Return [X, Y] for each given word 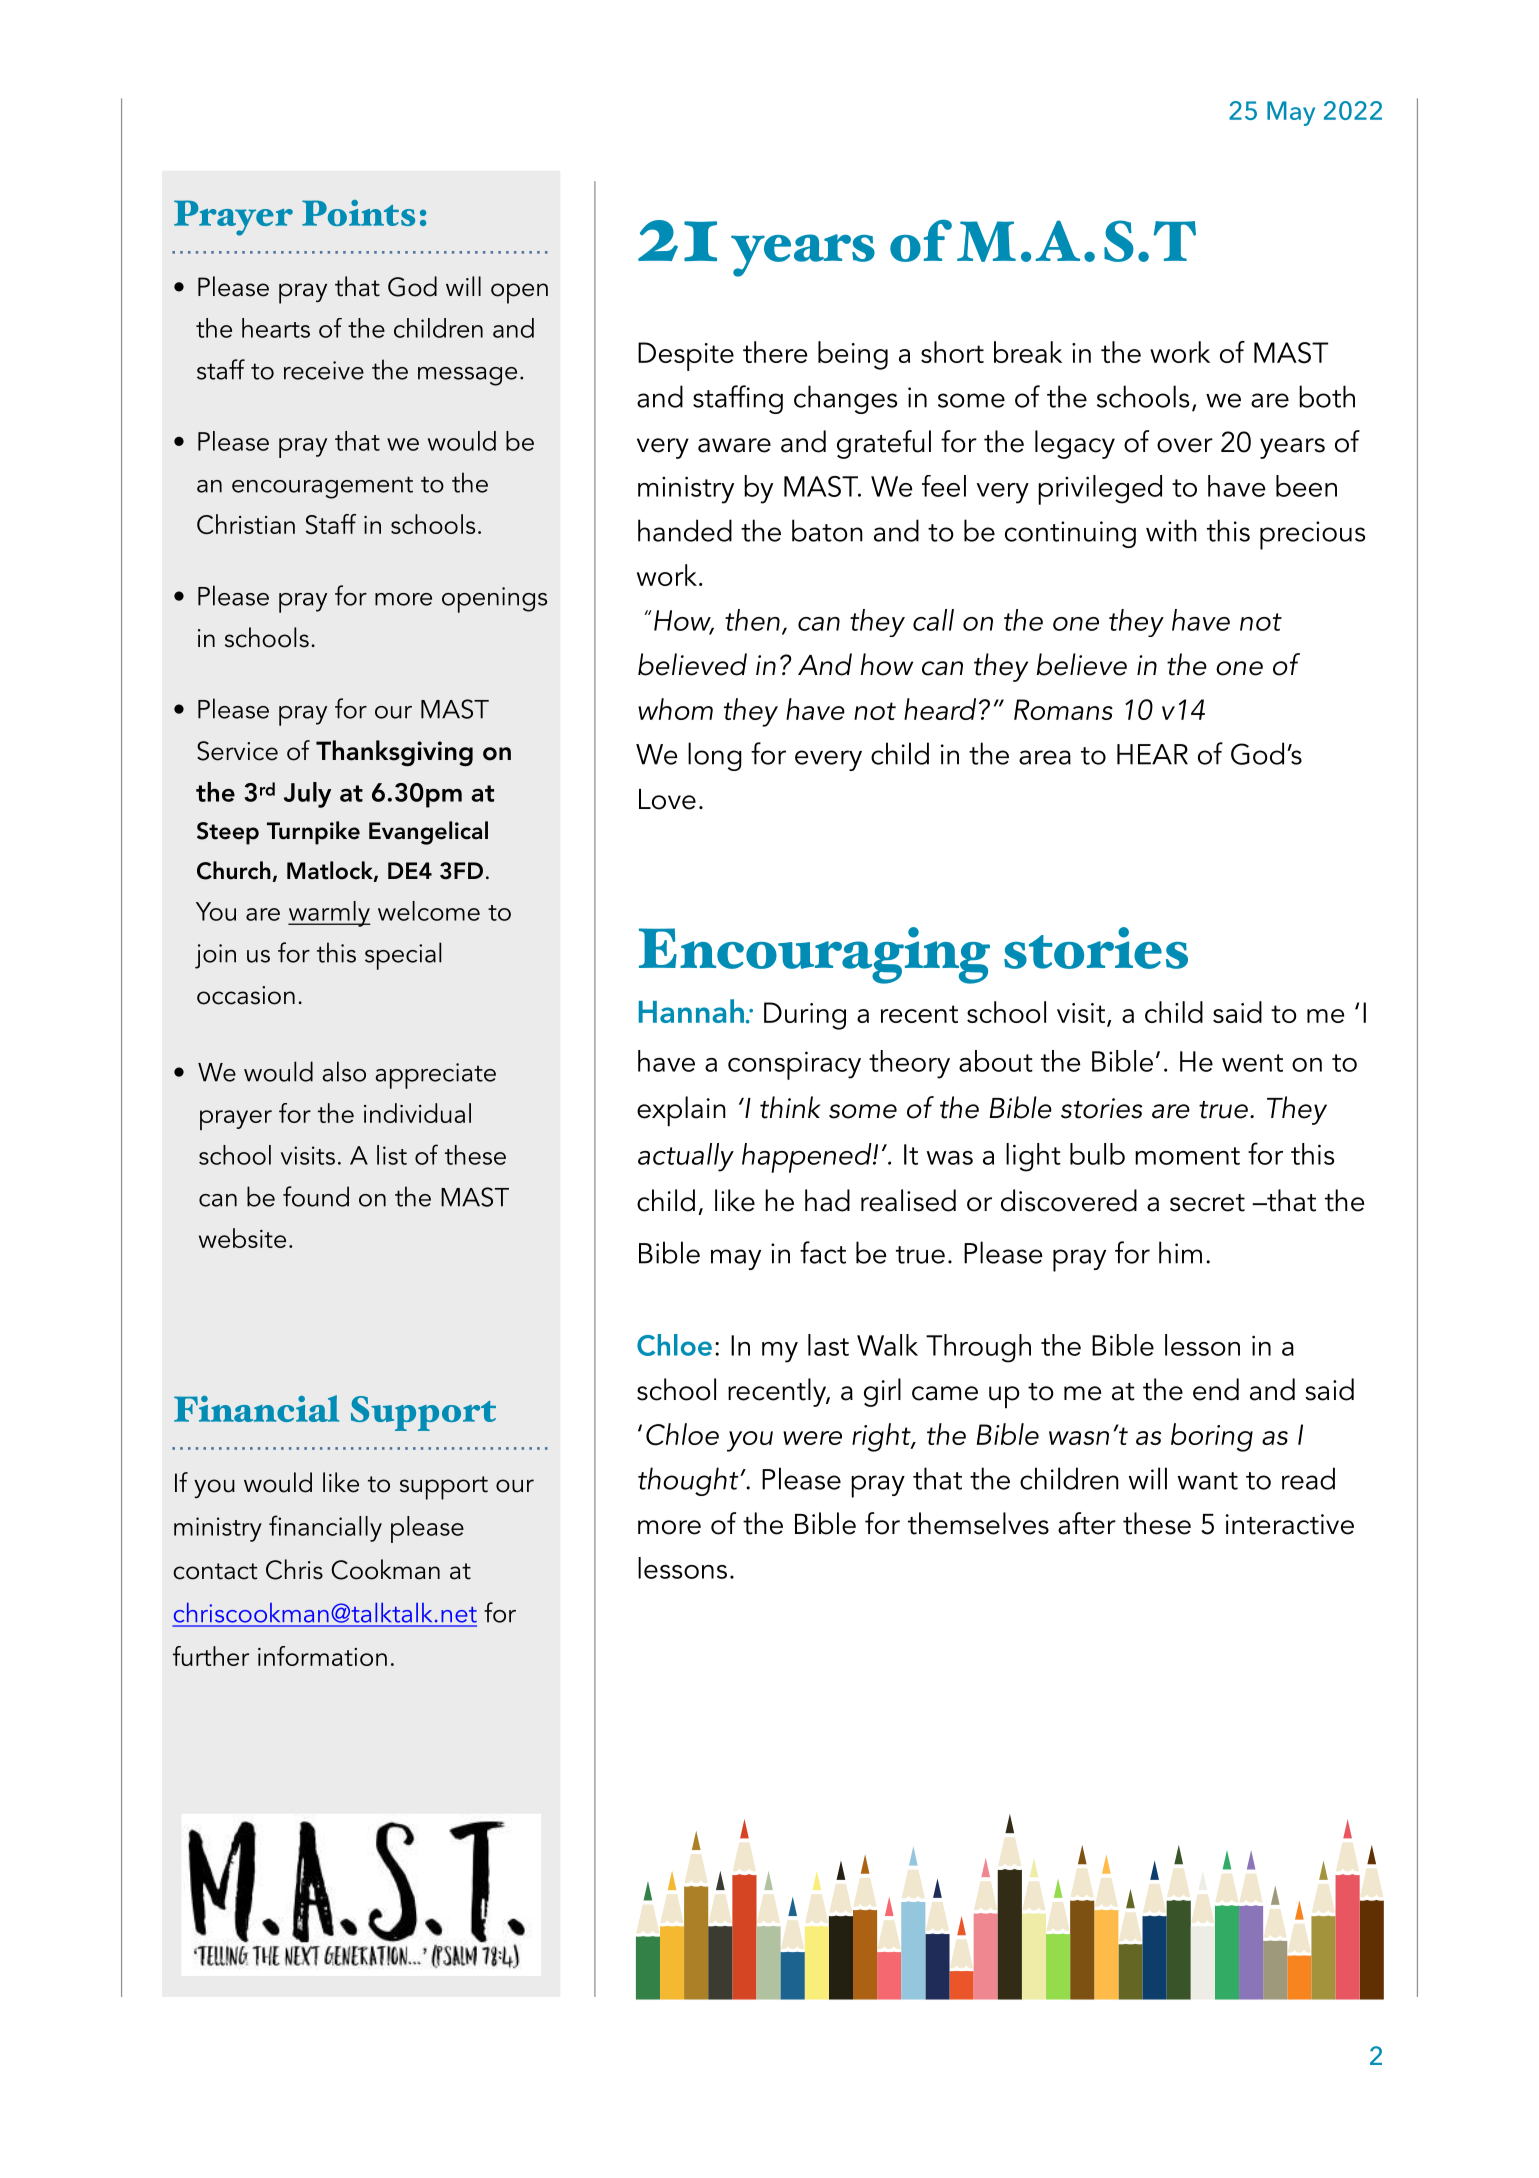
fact [823, 1252]
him [1180, 1252]
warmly [329, 914]
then [752, 620]
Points [358, 213]
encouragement [322, 487]
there [775, 352]
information [322, 1656]
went [1252, 1063]
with [1171, 530]
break [1028, 352]
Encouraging [814, 955]
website [242, 1238]
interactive [1290, 1524]
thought [689, 1481]
